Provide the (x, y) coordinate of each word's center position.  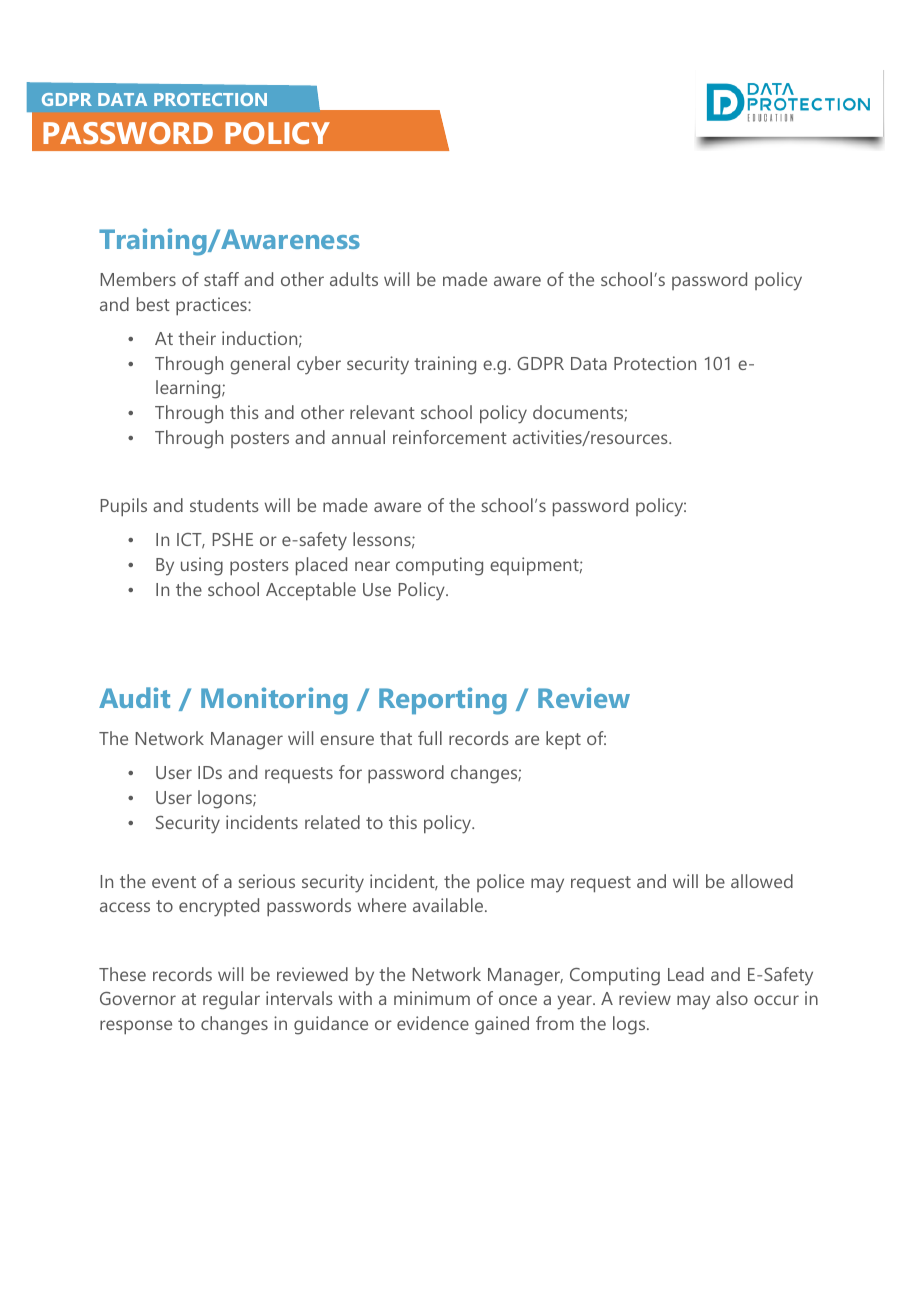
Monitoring (274, 701)
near (372, 566)
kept (563, 740)
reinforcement (450, 437)
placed (321, 566)
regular (231, 1000)
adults (354, 279)
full (430, 738)
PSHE (233, 539)
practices (212, 306)
